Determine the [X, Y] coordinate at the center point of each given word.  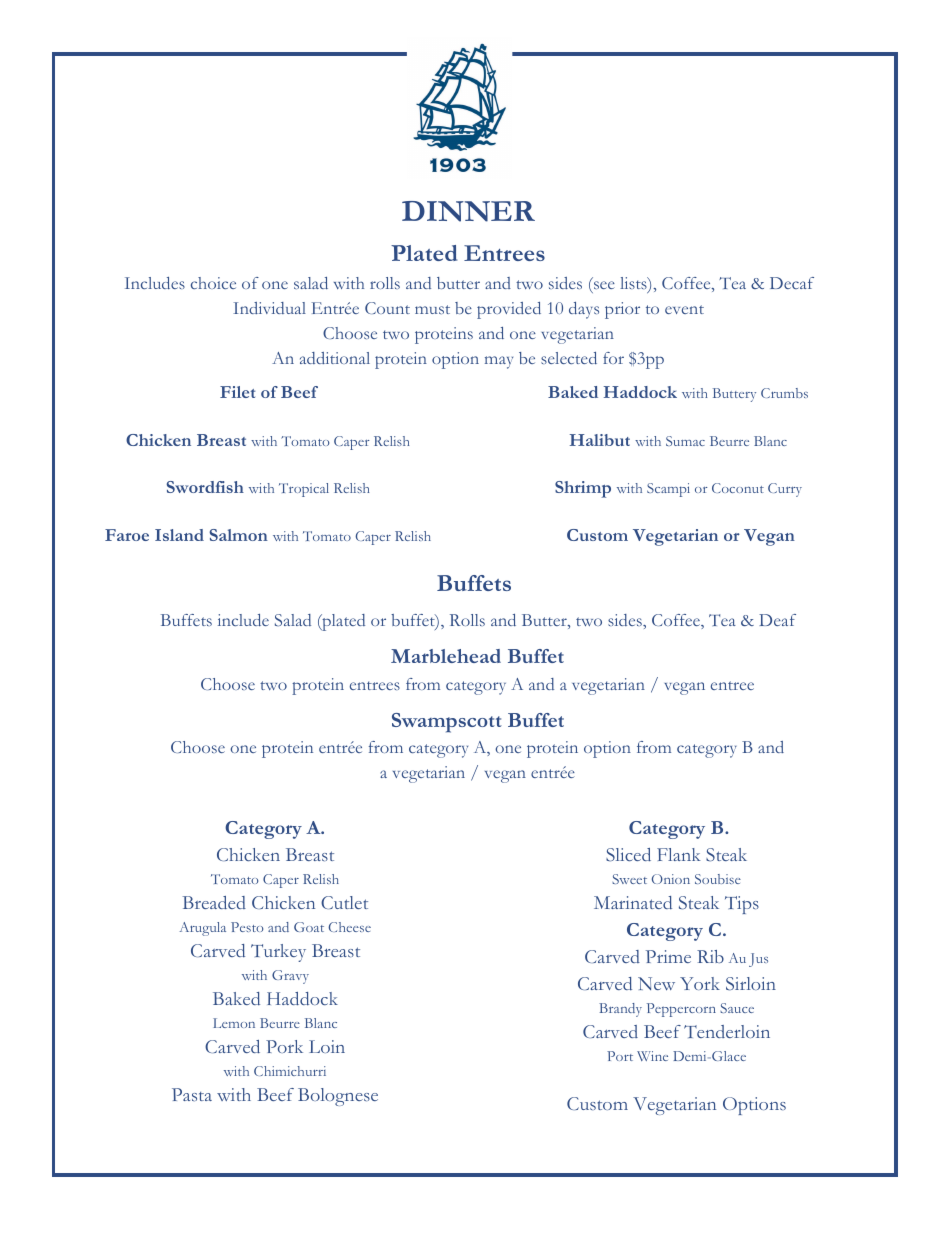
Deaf [777, 620]
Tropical [304, 490]
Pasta [192, 1094]
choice [213, 283]
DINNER [468, 211]
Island [179, 535]
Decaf [792, 283]
